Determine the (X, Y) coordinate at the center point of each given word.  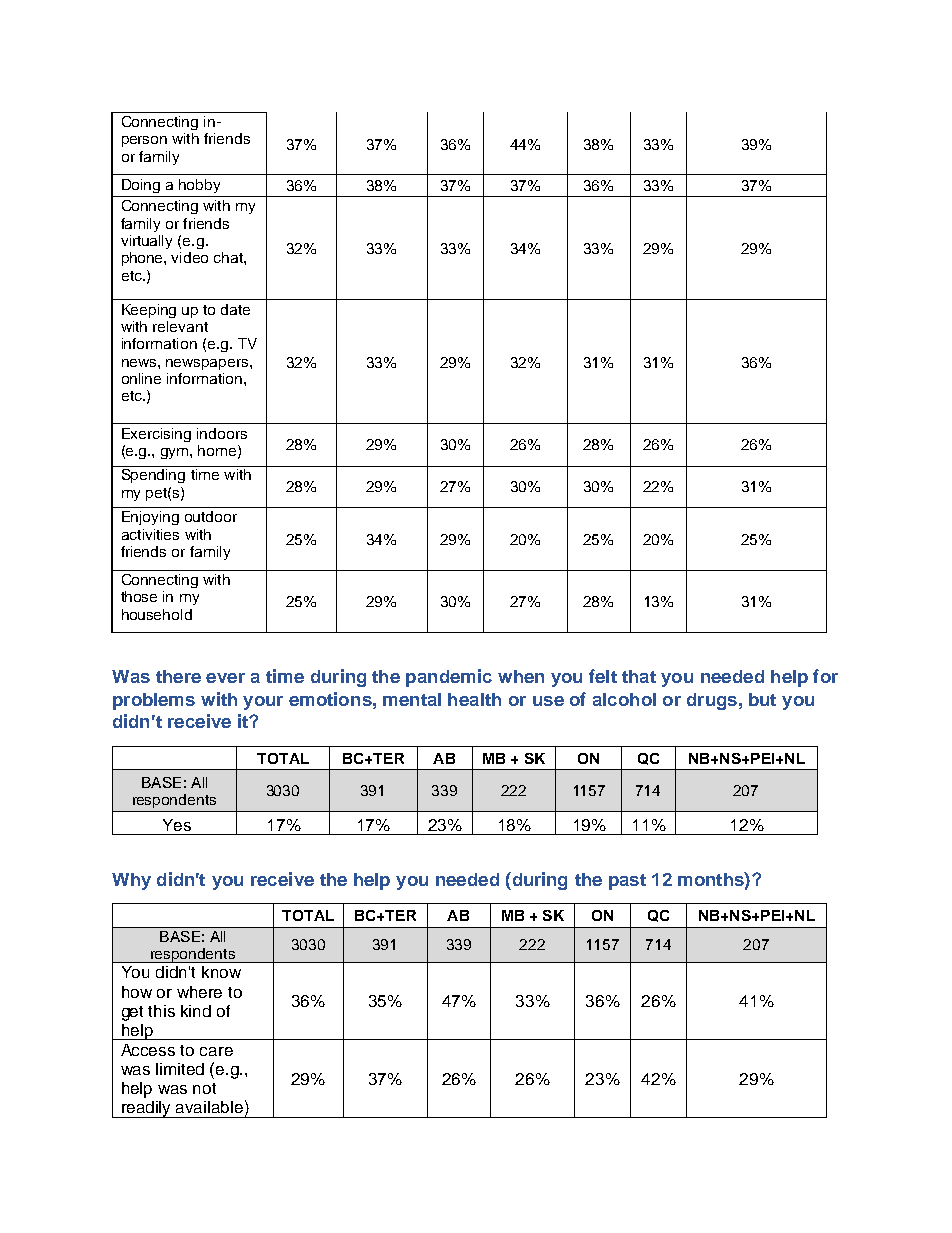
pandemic (449, 678)
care (216, 1051)
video (189, 257)
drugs (712, 701)
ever (225, 678)
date (235, 309)
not (204, 1088)
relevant (180, 326)
